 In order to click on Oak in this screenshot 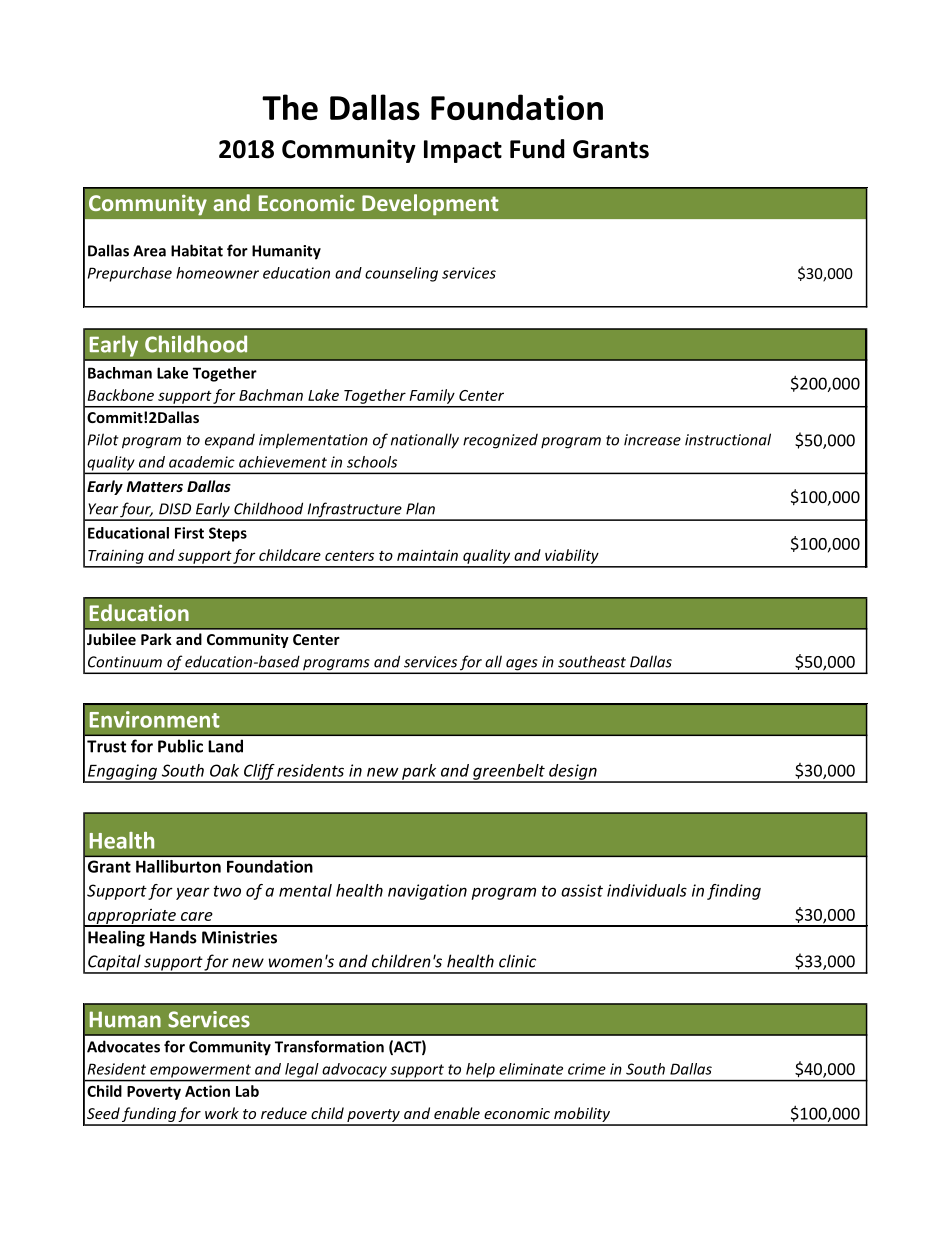, I will do `click(224, 770)`.
